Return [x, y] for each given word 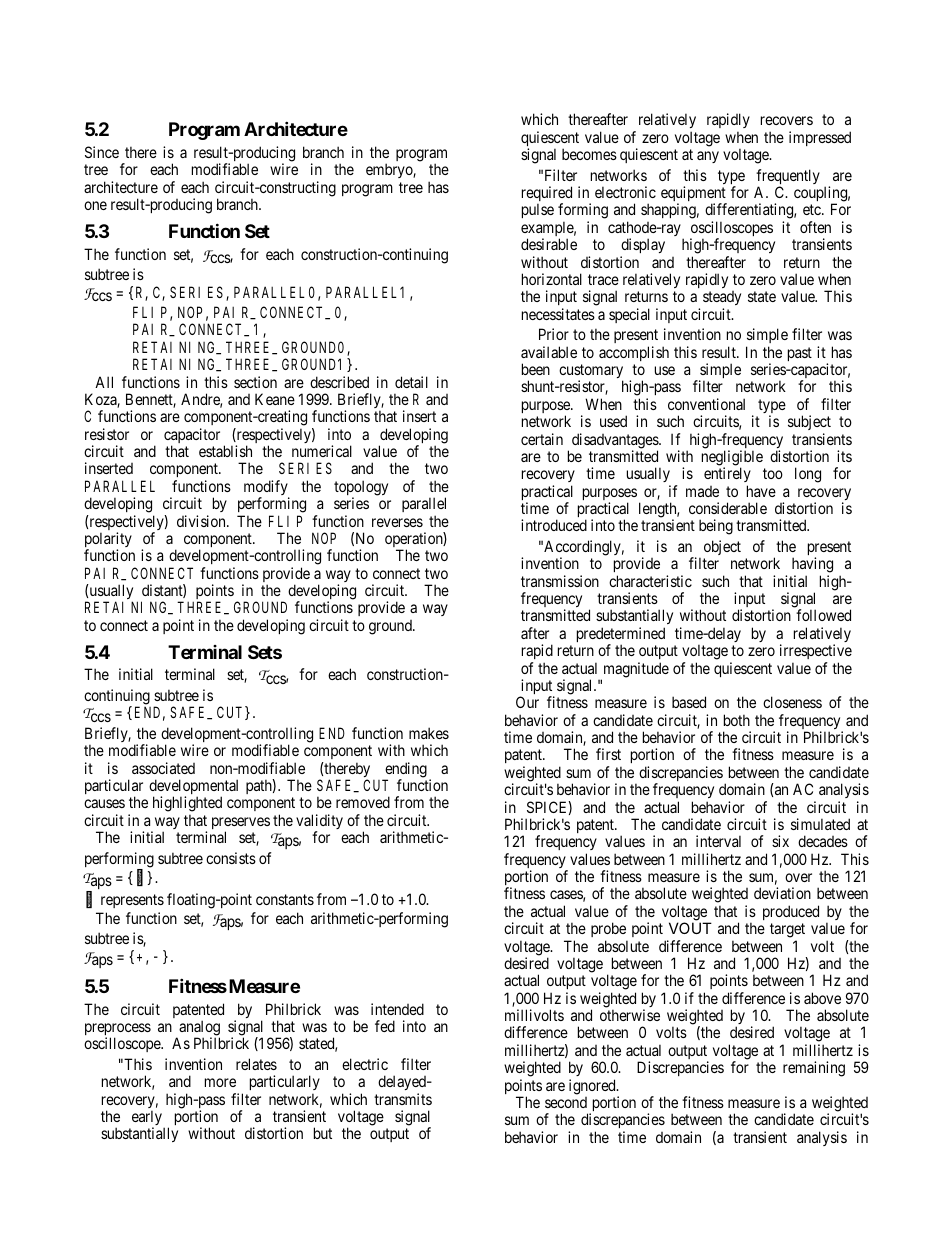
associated [163, 768]
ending [405, 771]
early [148, 1119]
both [737, 720]
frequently [788, 178]
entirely [727, 476]
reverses [397, 522]
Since [102, 152]
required [547, 195]
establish [225, 451]
